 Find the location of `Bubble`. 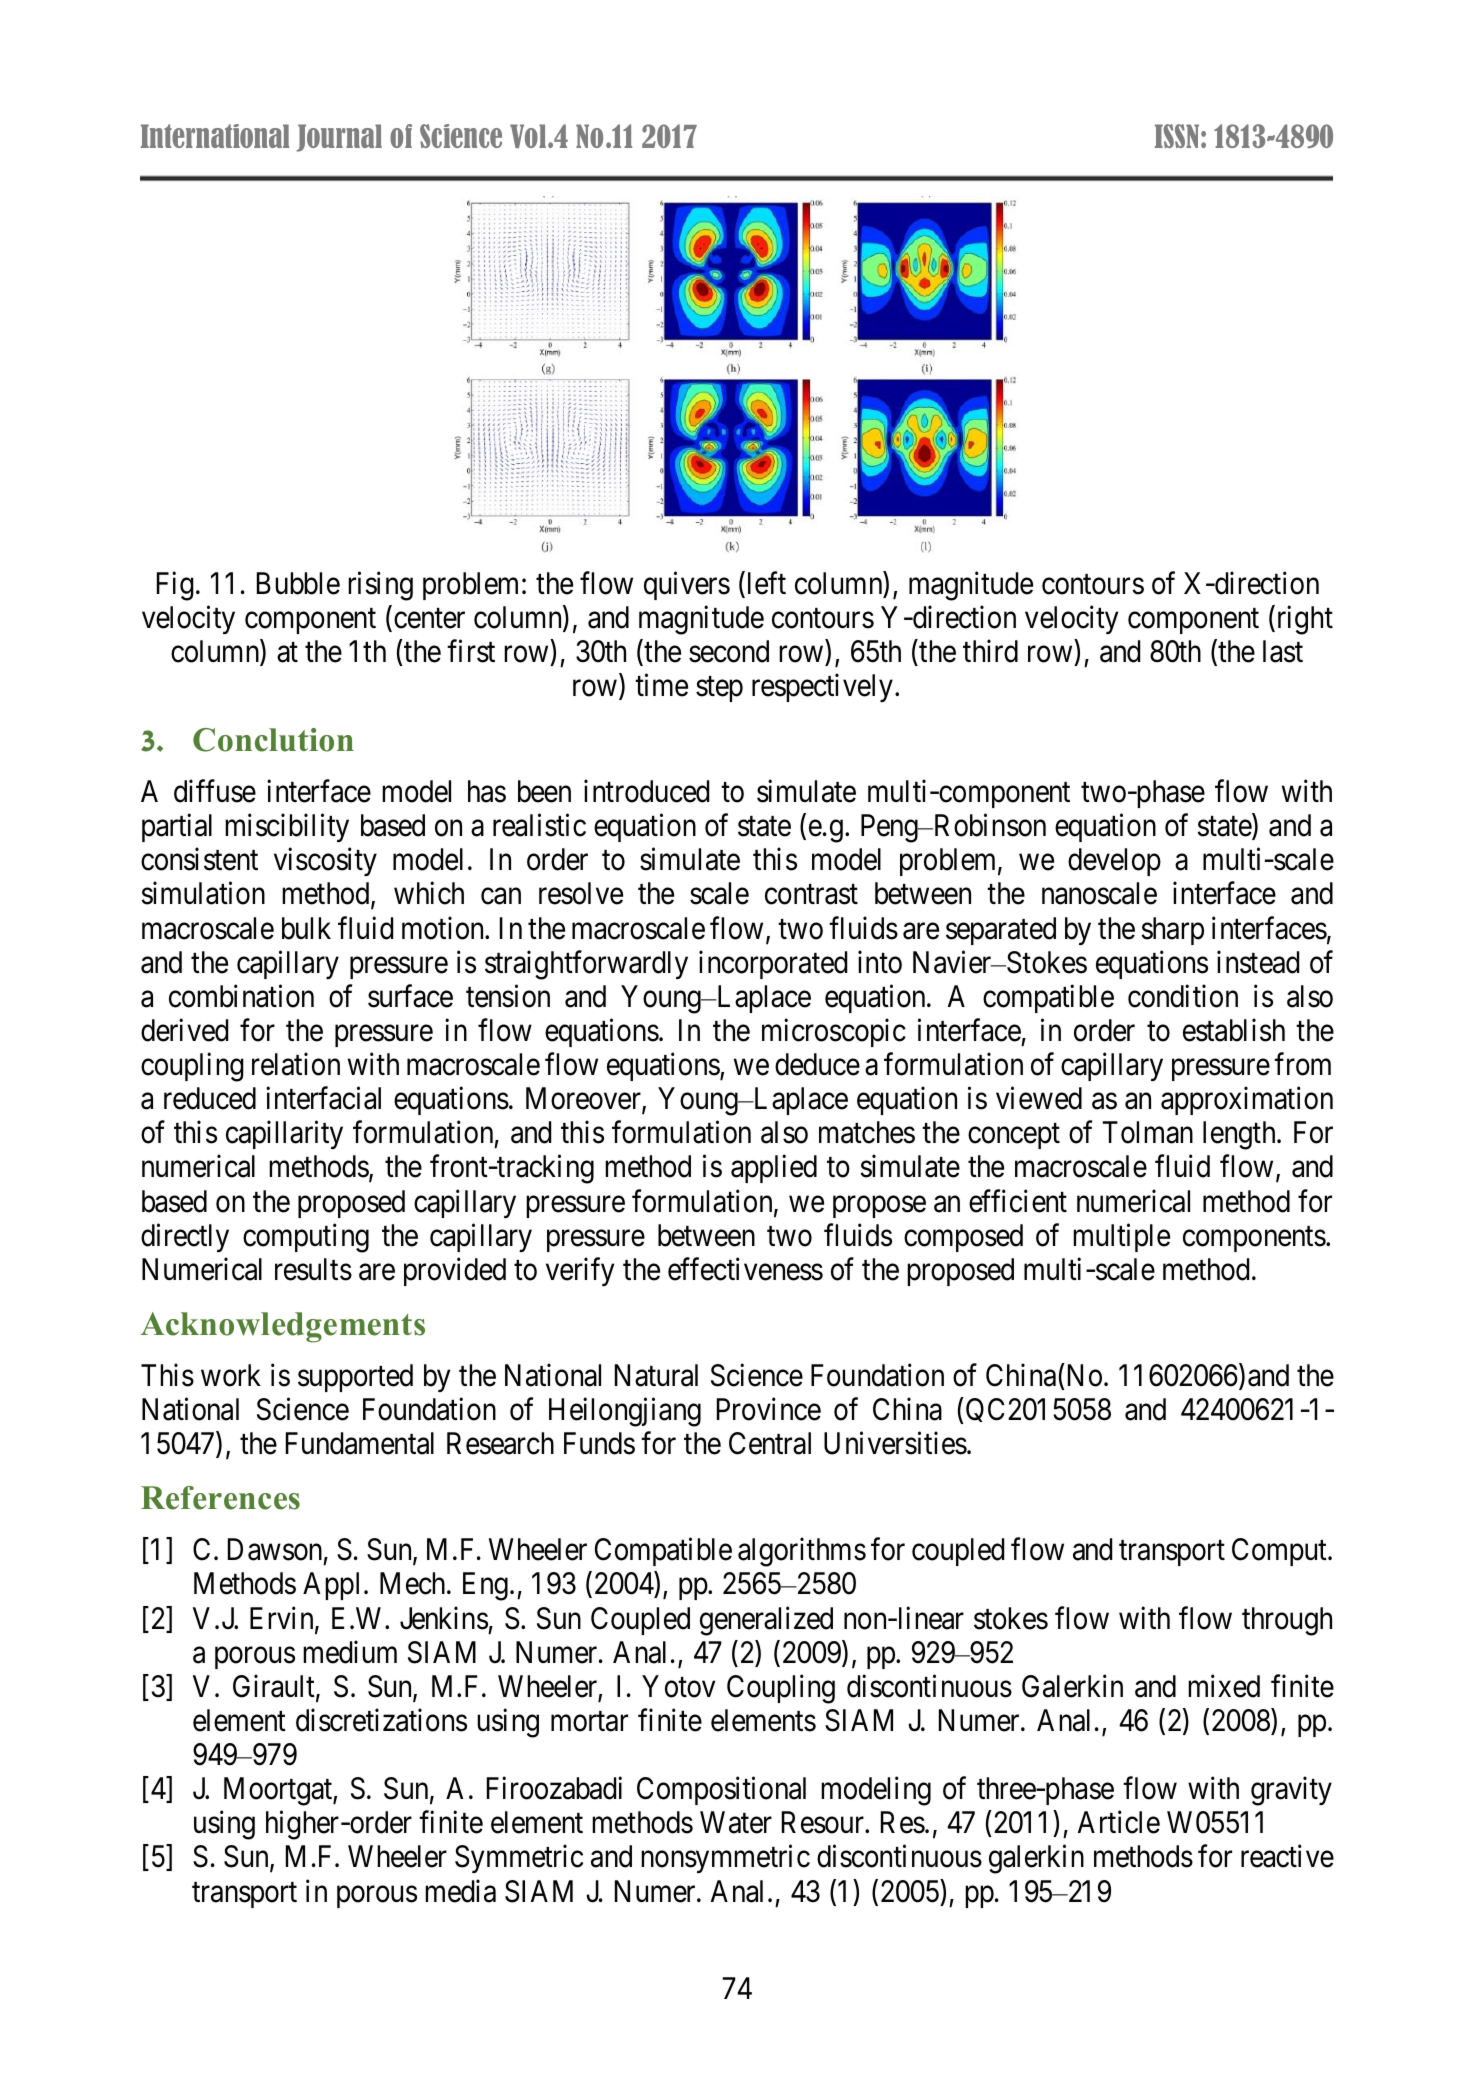

Bubble is located at coordinates (298, 583).
